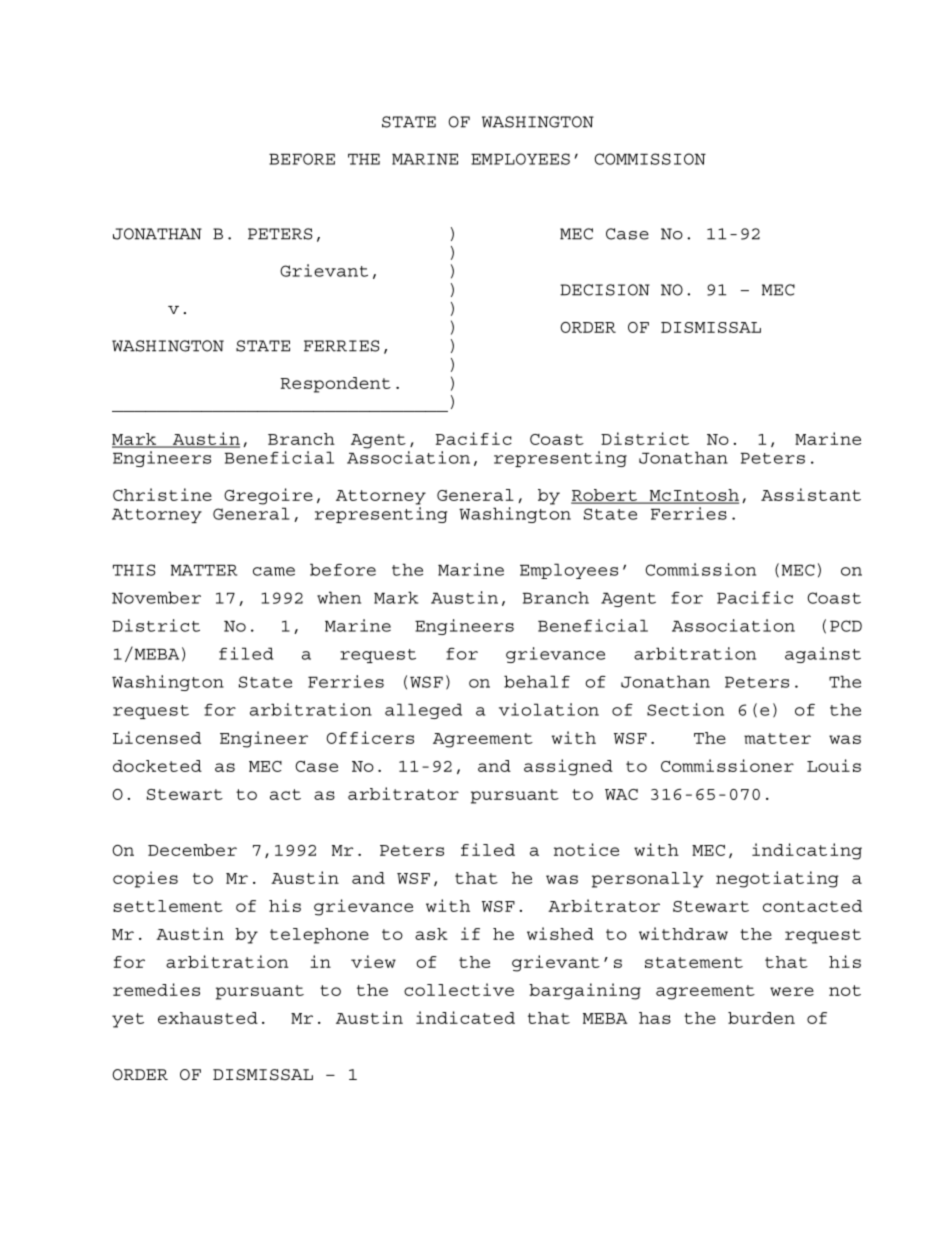 The image size is (952, 1233). I want to click on November, so click(156, 597).
